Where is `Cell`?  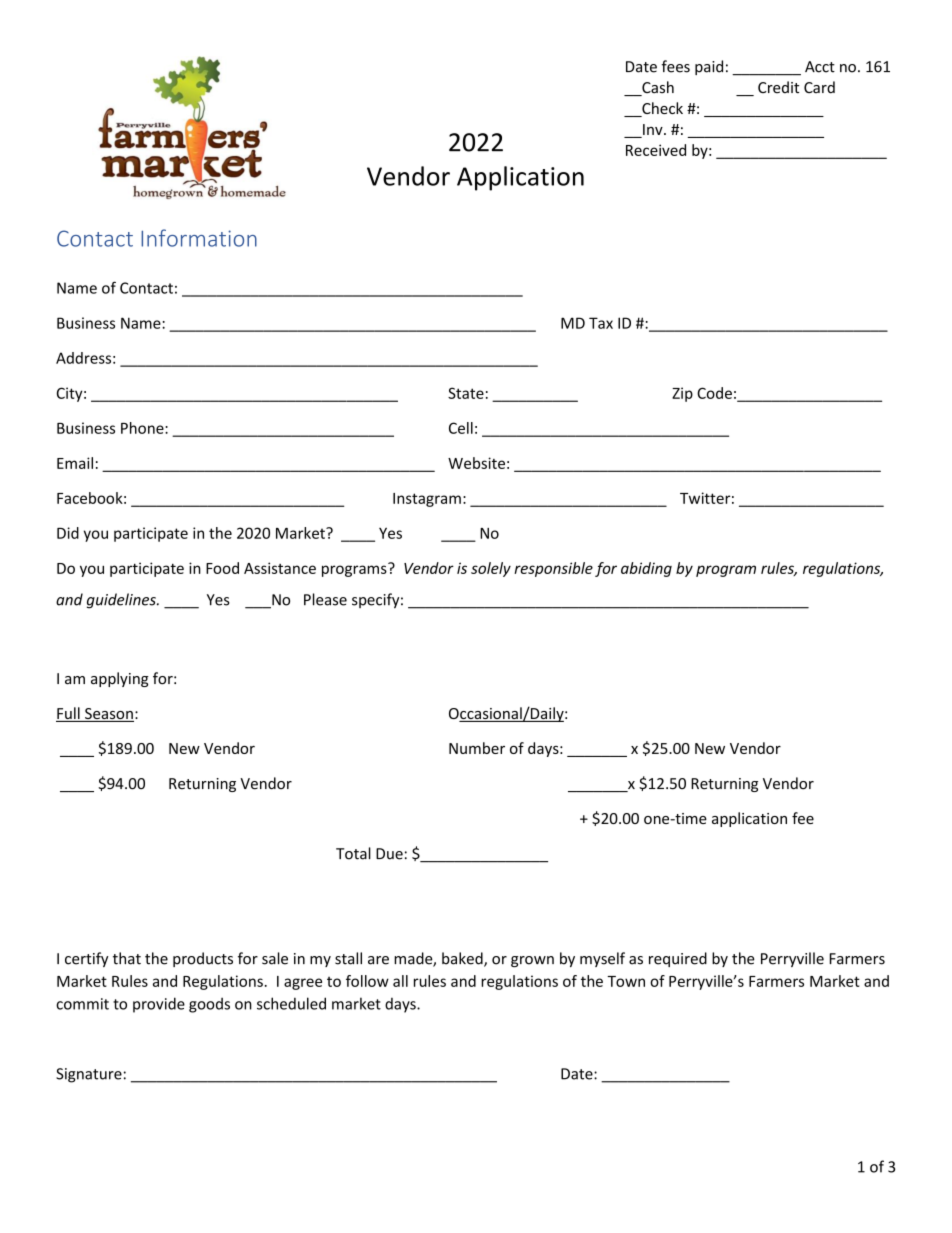 Cell is located at coordinates (461, 428).
